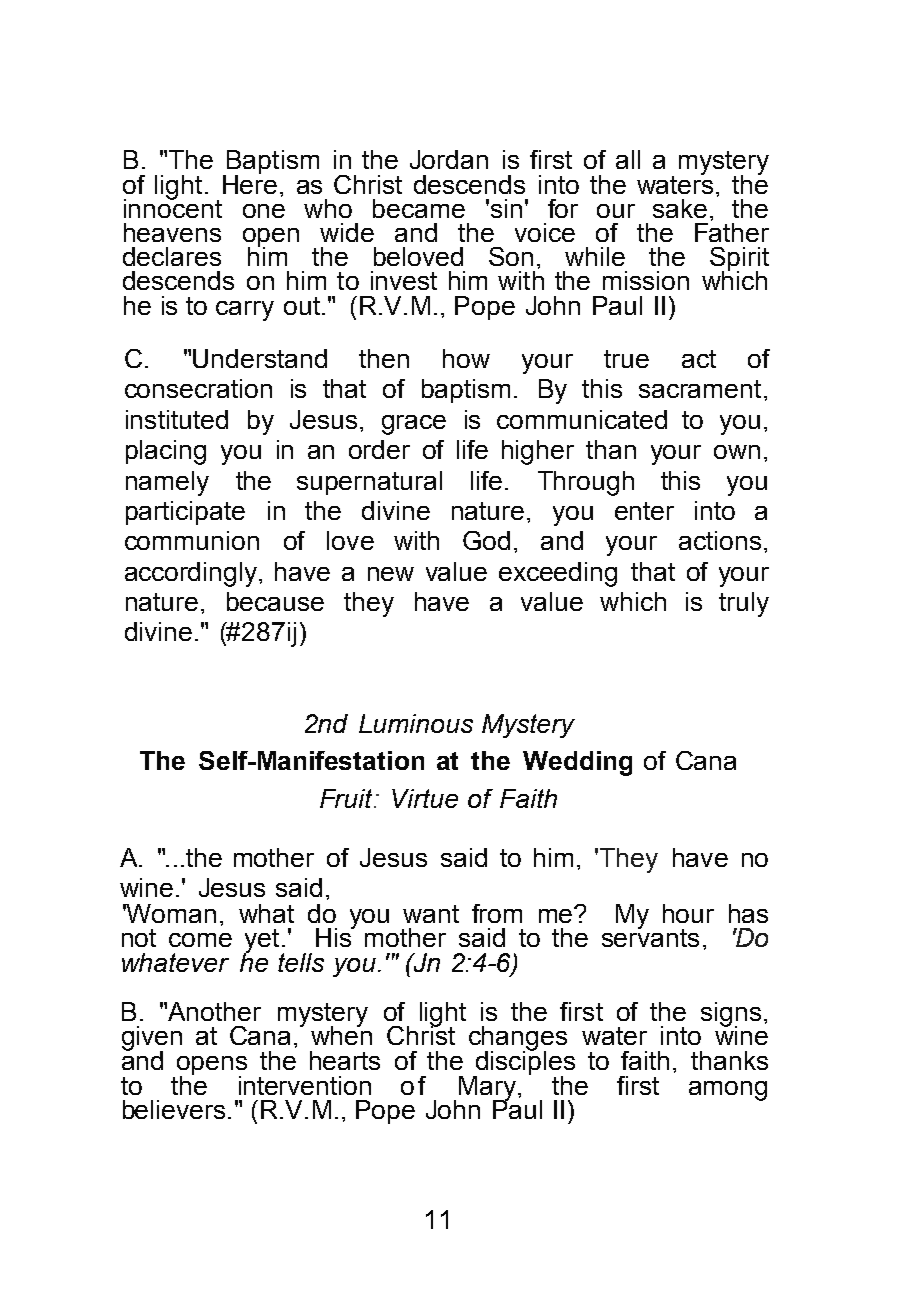  What do you see at coordinates (487, 1089) in the page?
I see `Mary` at bounding box center [487, 1089].
